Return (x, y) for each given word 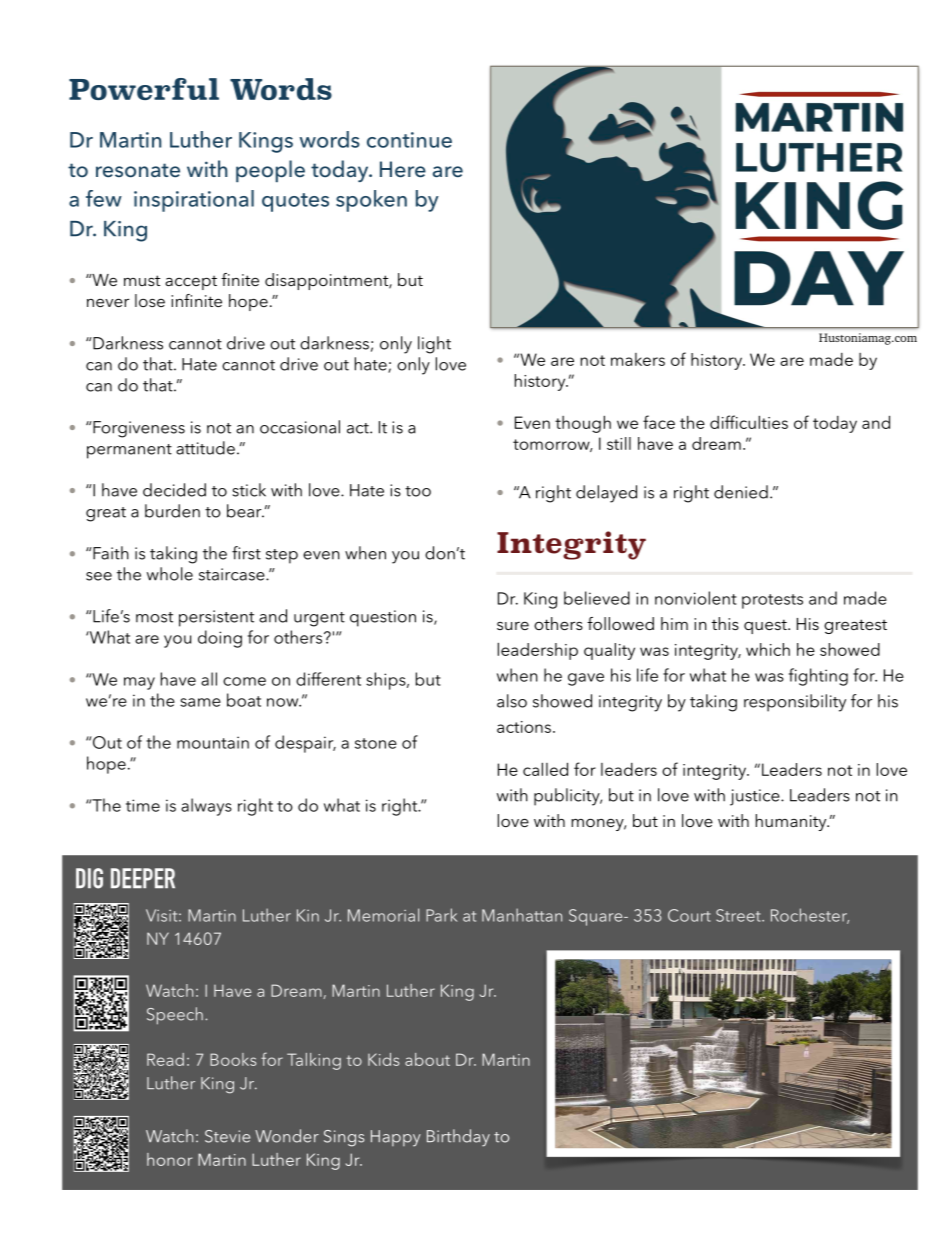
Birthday (458, 1138)
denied (741, 492)
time (143, 805)
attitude (205, 448)
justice (756, 797)
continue (409, 140)
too (418, 491)
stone (376, 743)
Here (403, 169)
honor (169, 1159)
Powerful (144, 89)
